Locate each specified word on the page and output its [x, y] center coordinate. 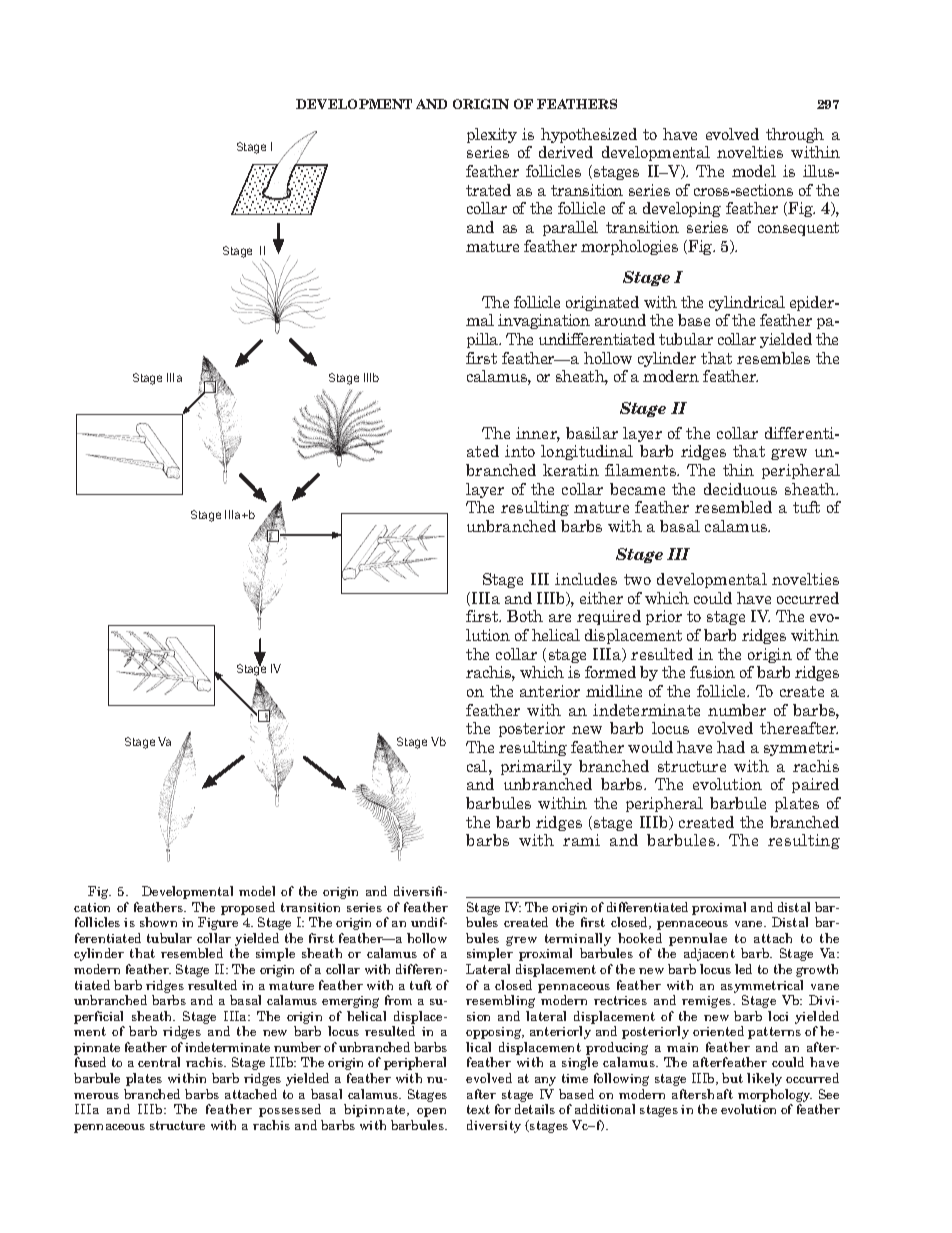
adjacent [709, 954]
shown [158, 922]
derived [566, 152]
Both [525, 616]
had [731, 747]
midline [614, 691]
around [620, 320]
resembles [773, 358]
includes [586, 579]
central [159, 1062]
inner [538, 434]
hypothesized [589, 135]
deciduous [740, 489]
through [795, 135]
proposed [248, 908]
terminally [578, 941]
